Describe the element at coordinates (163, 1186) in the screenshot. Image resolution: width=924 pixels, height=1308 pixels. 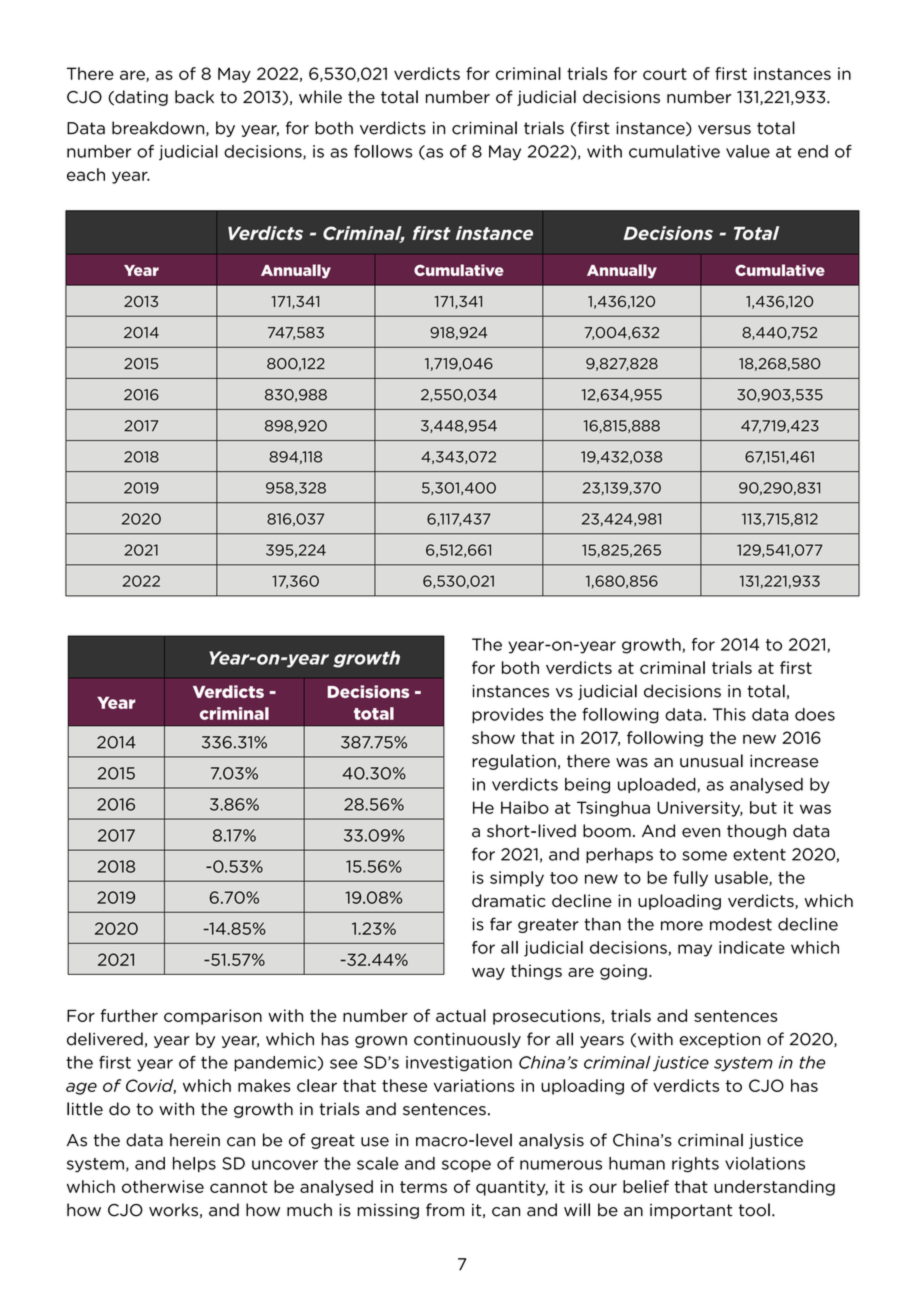
I see `otherwise` at that location.
